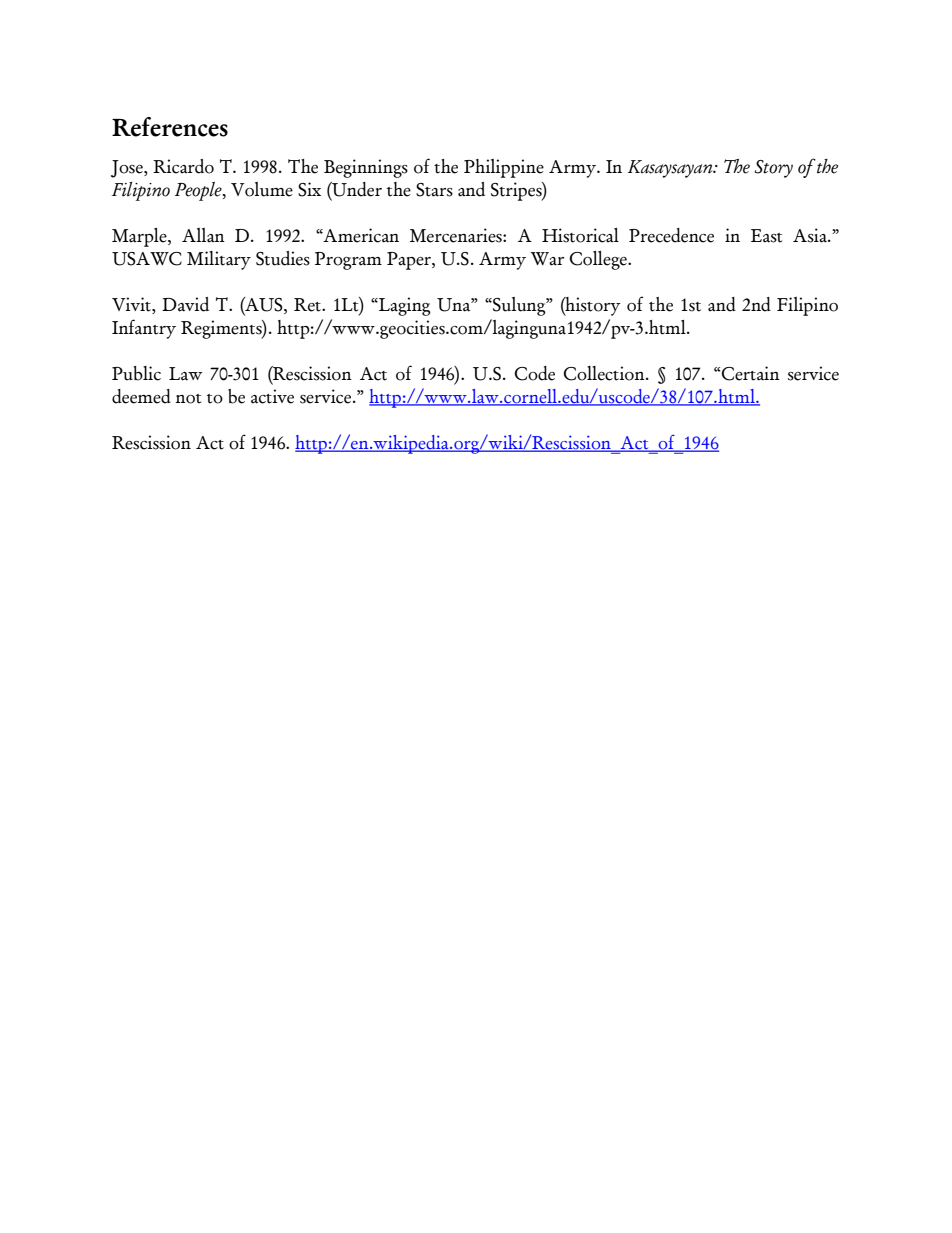 The height and width of the page is (1233, 952). What do you see at coordinates (366, 168) in the page?
I see `Beginnings` at bounding box center [366, 168].
